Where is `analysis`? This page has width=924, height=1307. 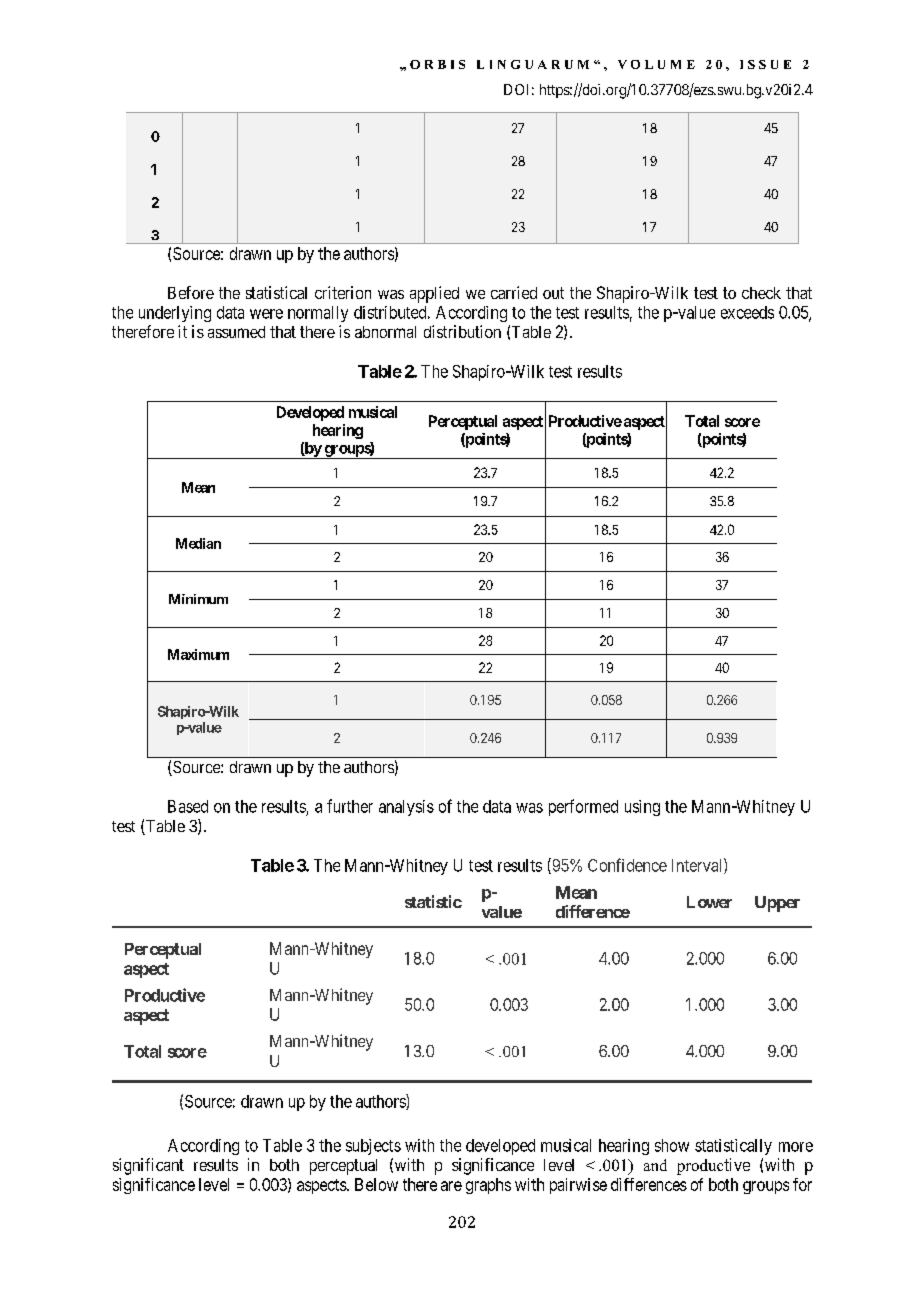
analysis is located at coordinates (406, 808).
